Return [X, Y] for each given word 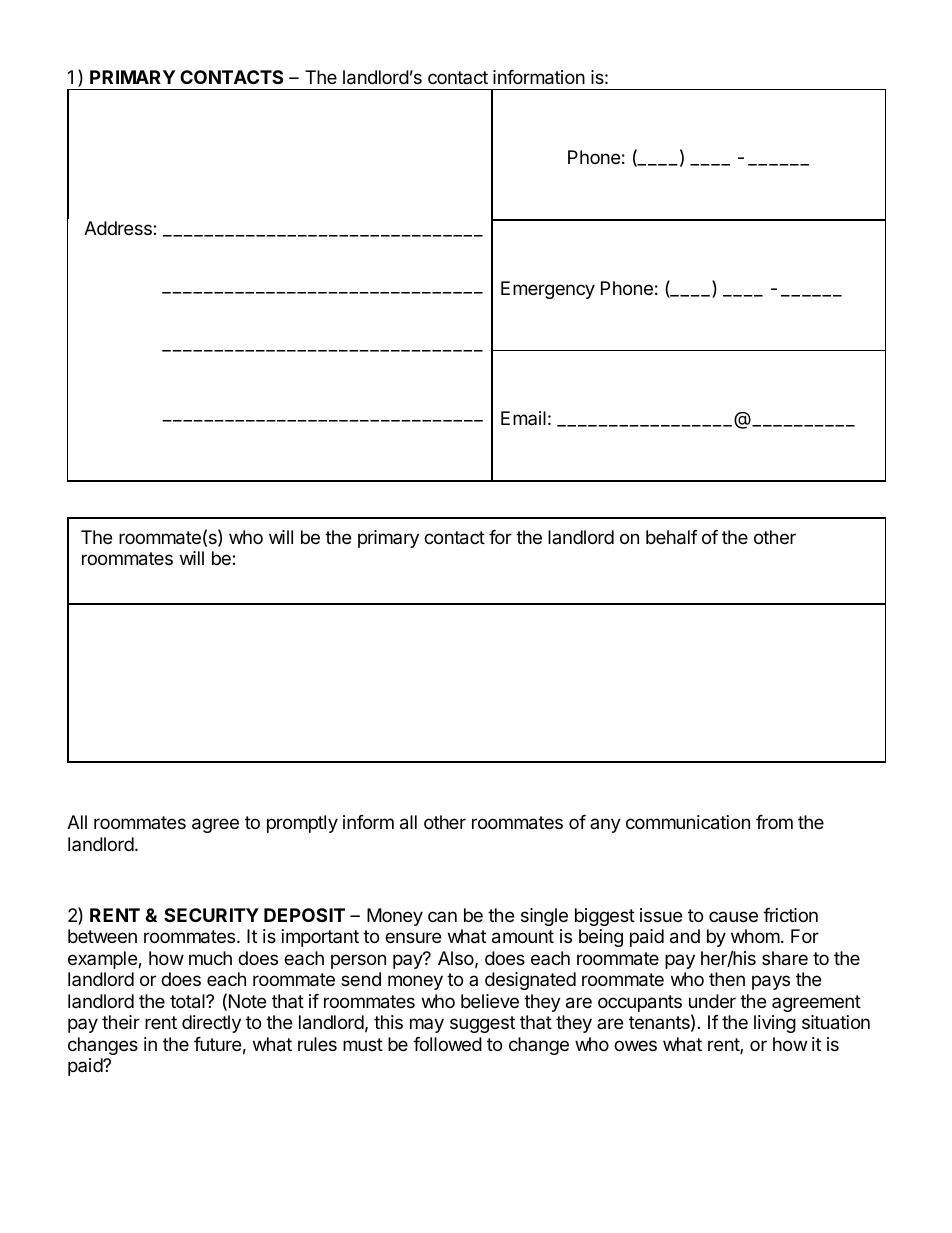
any [605, 825]
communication [688, 822]
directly [211, 1024]
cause [733, 916]
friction [790, 915]
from [774, 822]
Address [119, 228]
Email [523, 418]
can [442, 916]
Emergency [548, 290]
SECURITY [211, 915]
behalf [672, 537]
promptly [302, 824]
